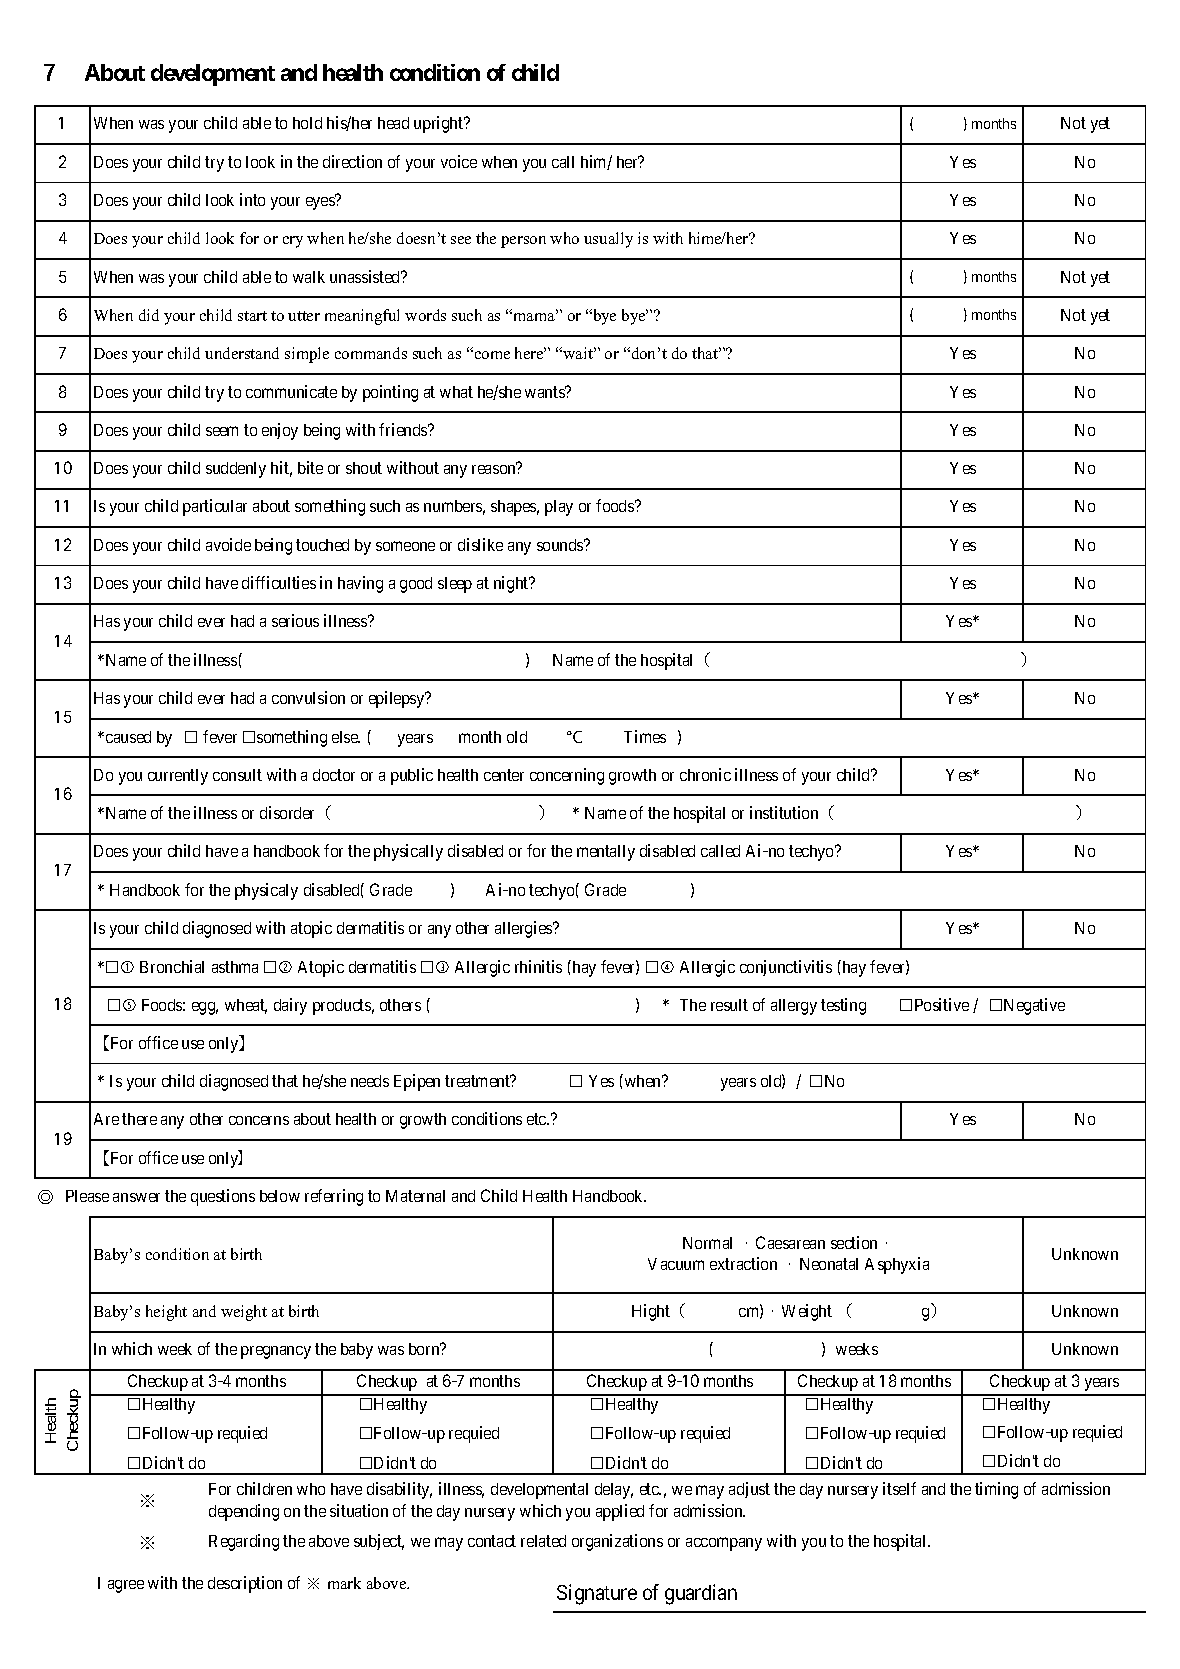  I want to click on usually, so click(608, 240).
